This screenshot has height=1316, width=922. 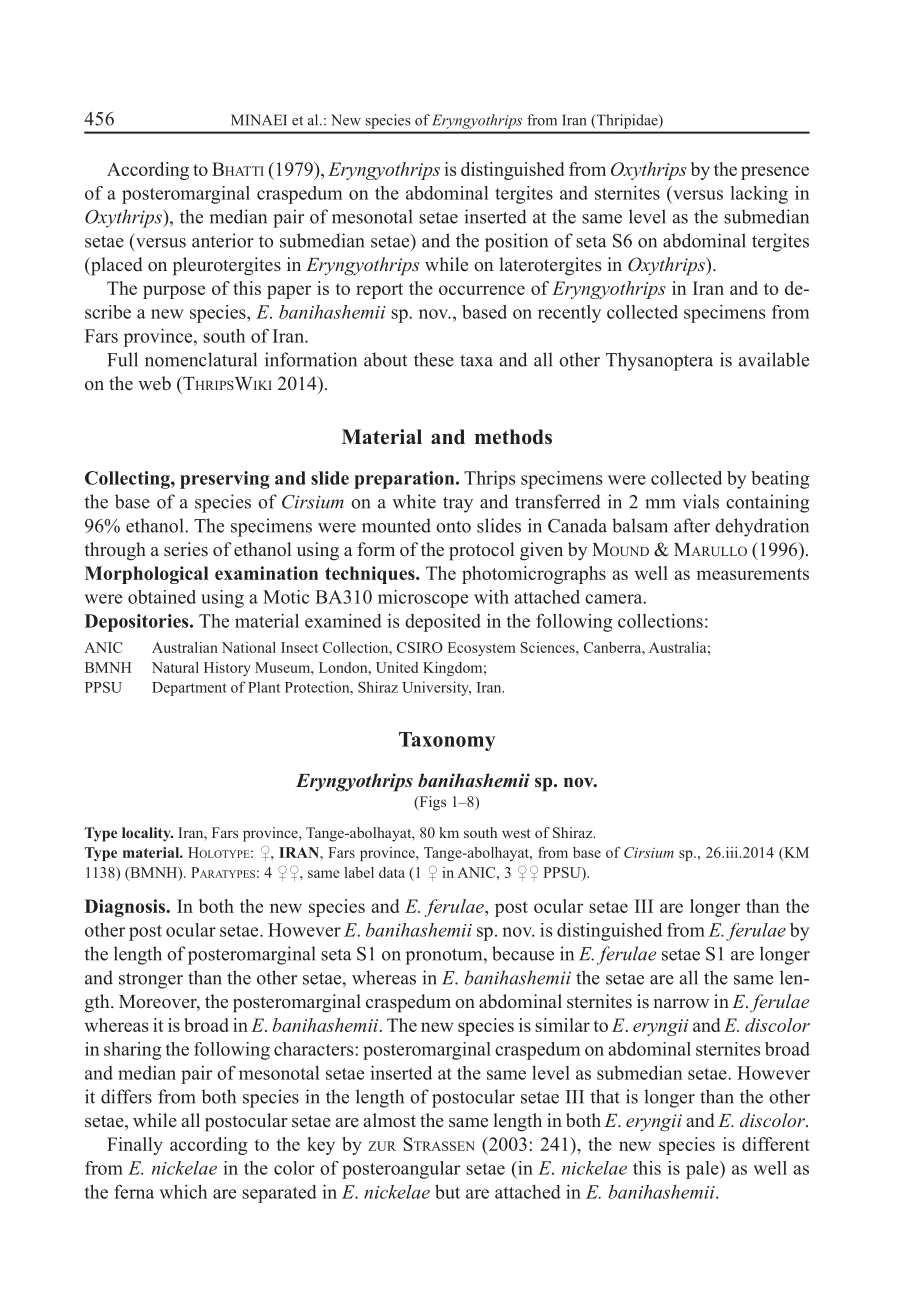 What do you see at coordinates (189, 689) in the screenshot?
I see `Department` at bounding box center [189, 689].
